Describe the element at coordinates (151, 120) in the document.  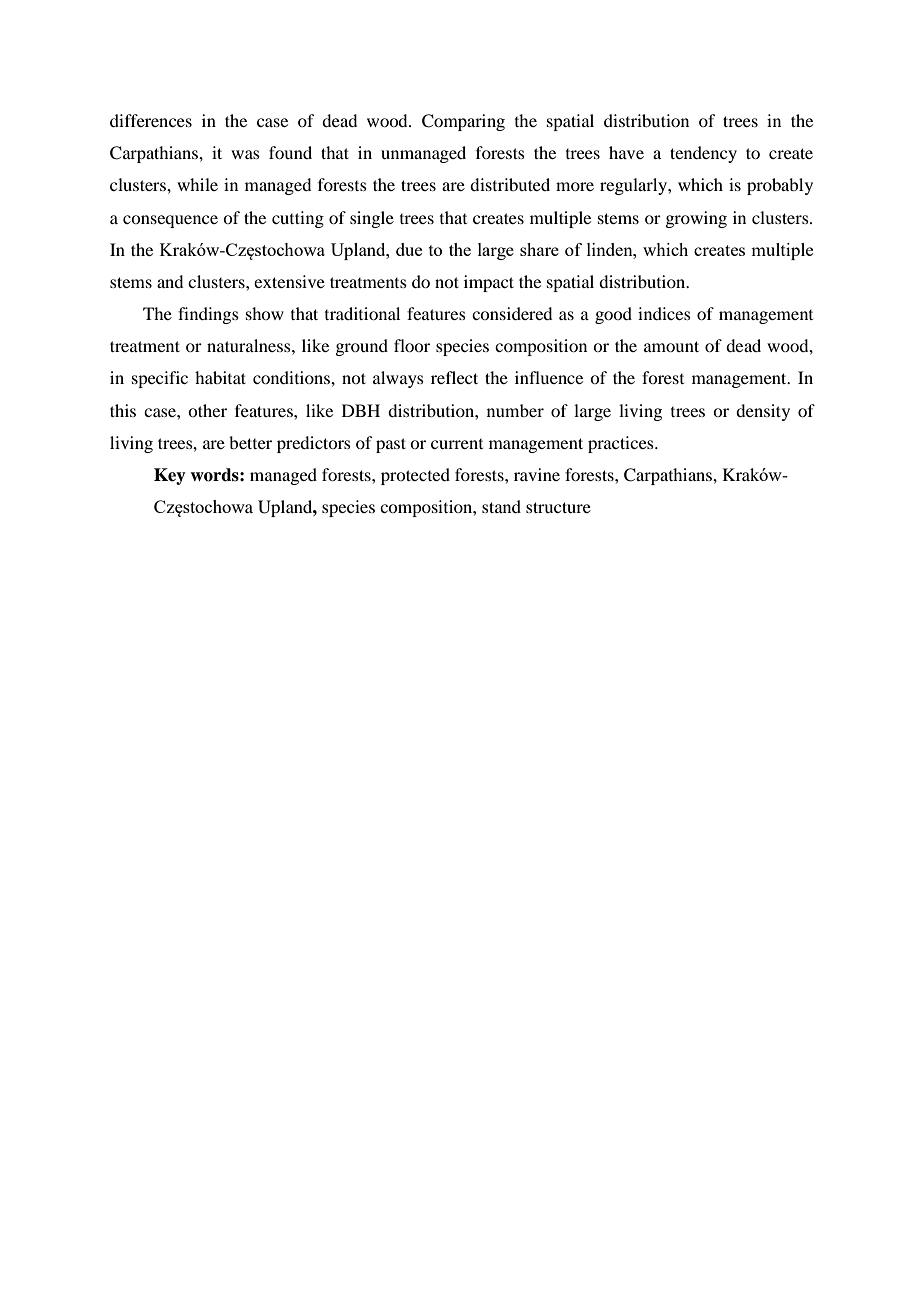
I see `differences` at that location.
